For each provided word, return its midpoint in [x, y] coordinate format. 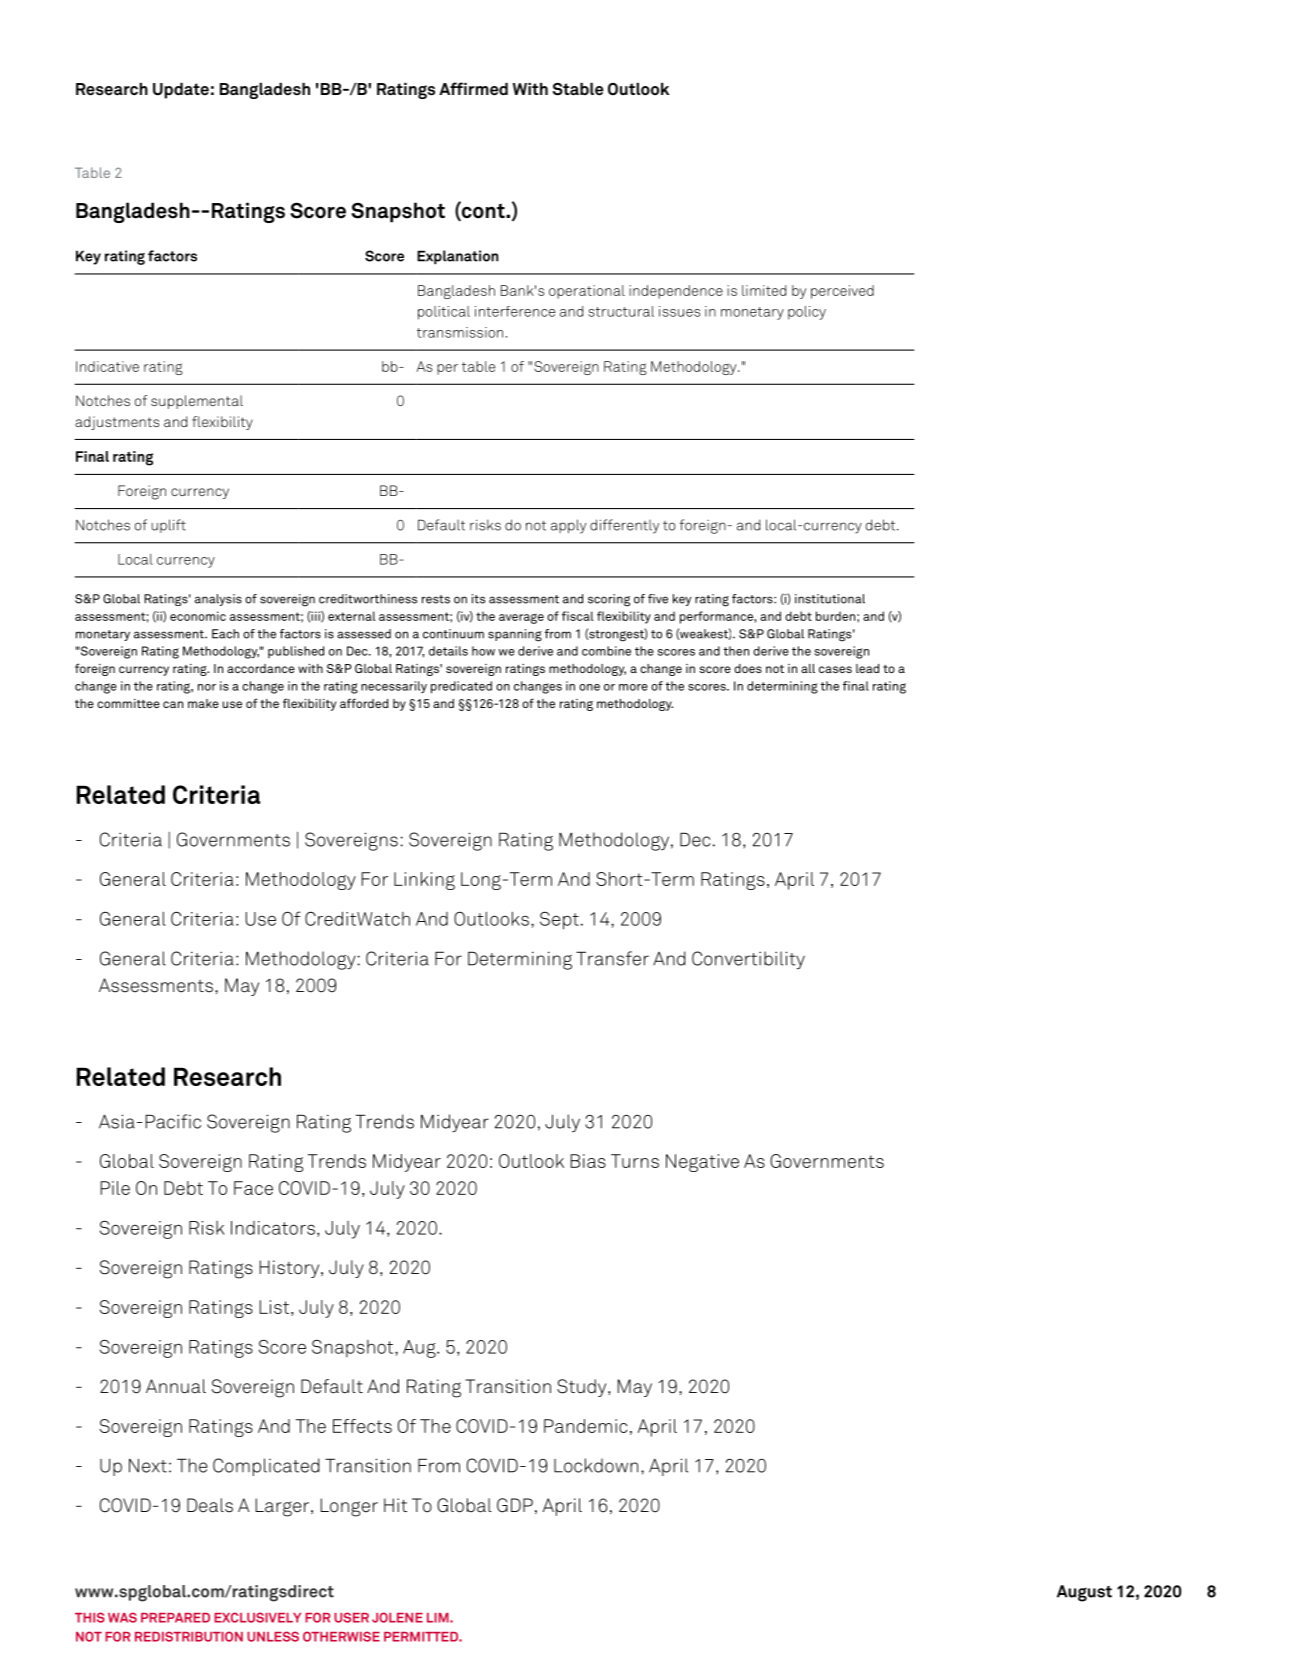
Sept [559, 921]
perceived [842, 292]
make [203, 703]
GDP [515, 1505]
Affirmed [473, 89]
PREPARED [175, 1618]
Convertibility [748, 960]
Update [181, 91]
